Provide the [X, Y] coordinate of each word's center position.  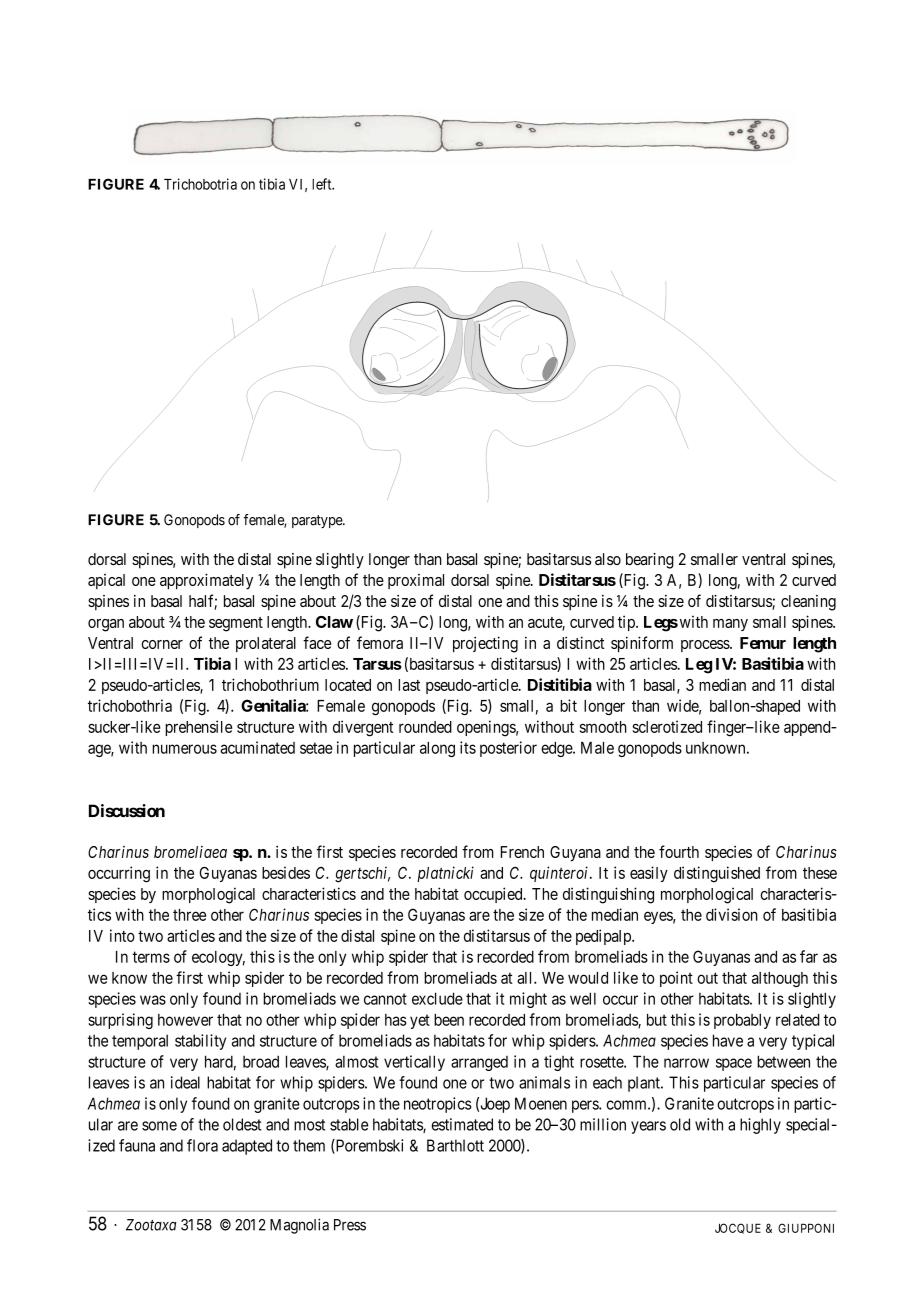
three [189, 915]
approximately [206, 581]
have [728, 1040]
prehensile [198, 728]
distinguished [717, 874]
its [468, 747]
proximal [416, 581]
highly [760, 1126]
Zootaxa [151, 1225]
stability [200, 1042]
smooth [603, 727]
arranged [479, 1063]
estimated [462, 1124]
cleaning [808, 603]
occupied [494, 895]
